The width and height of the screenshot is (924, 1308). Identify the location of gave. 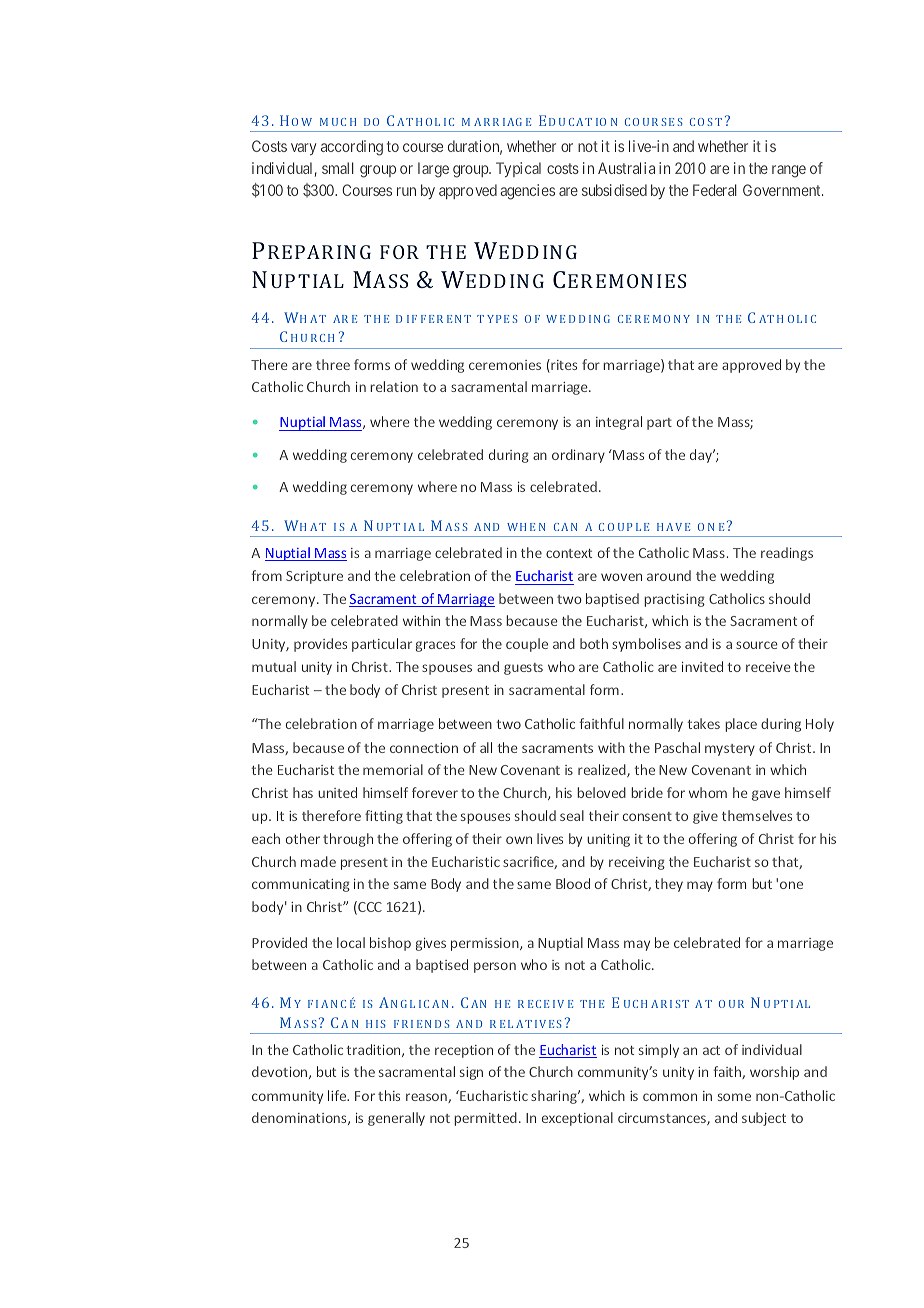
(766, 795).
